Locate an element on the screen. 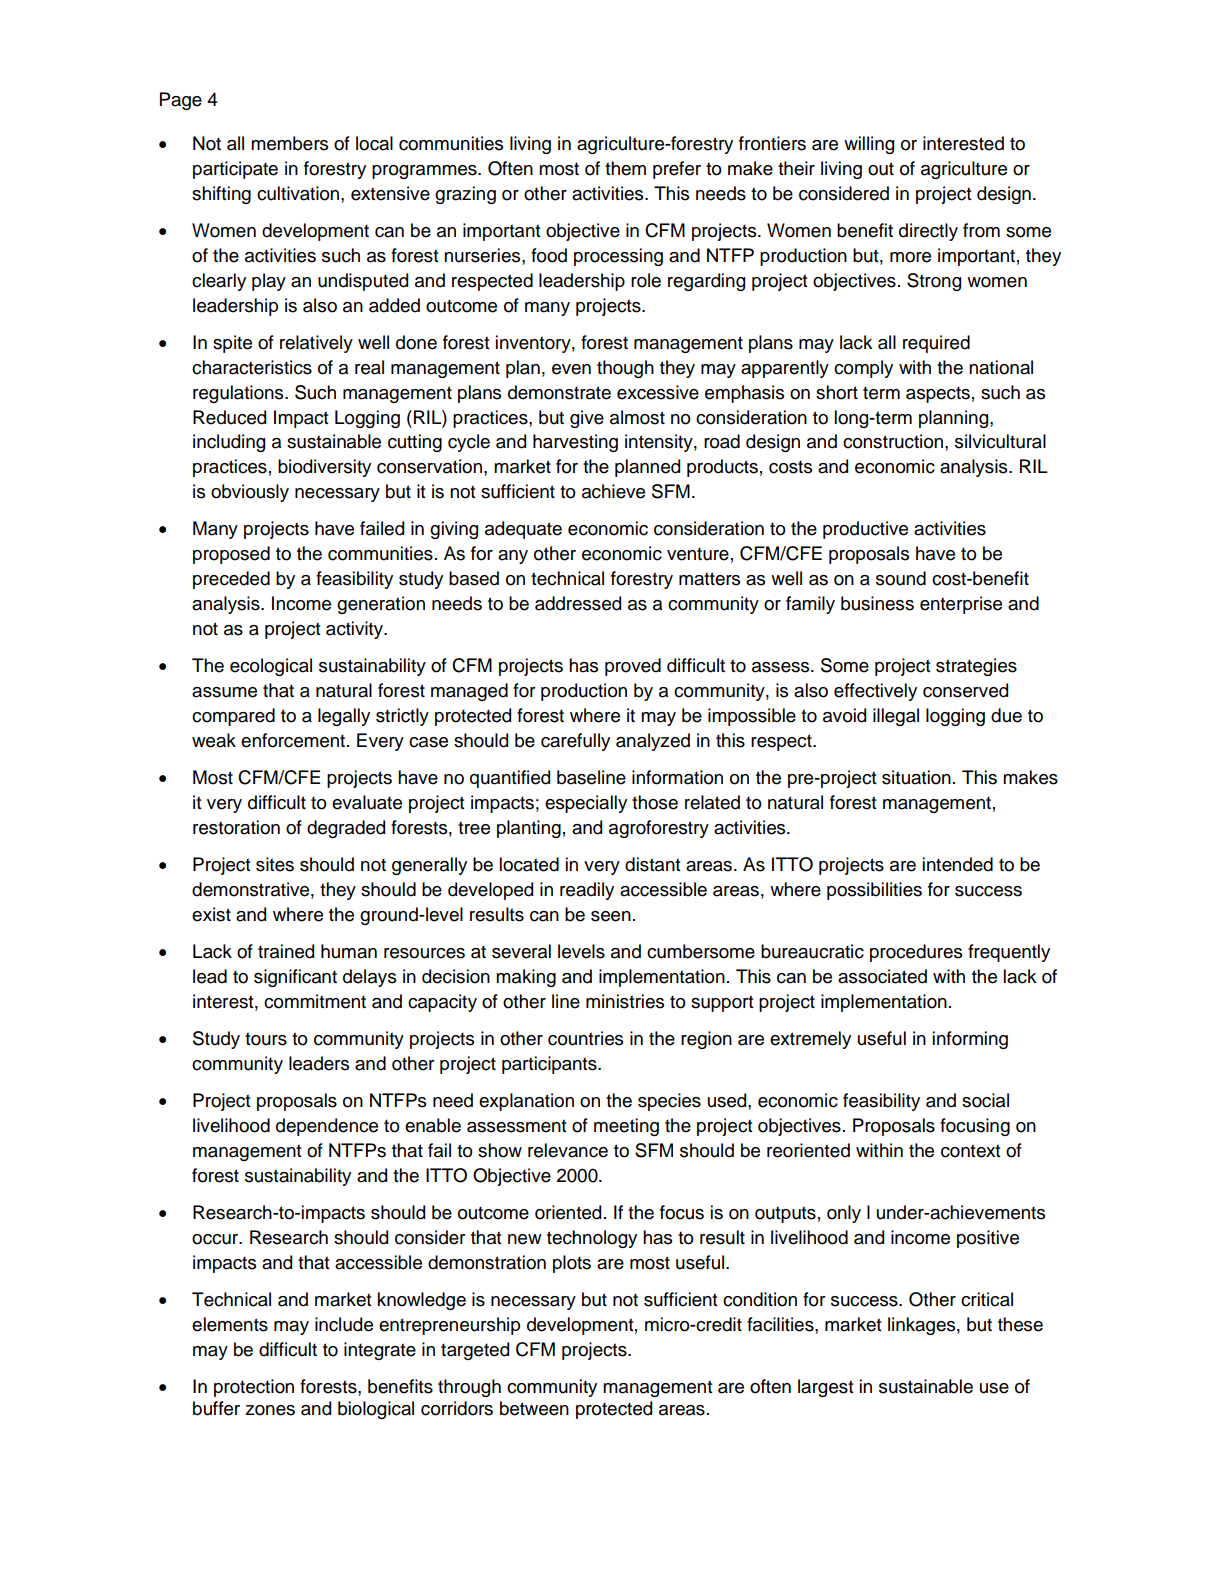 This screenshot has height=1581, width=1221. though is located at coordinates (625, 369).
